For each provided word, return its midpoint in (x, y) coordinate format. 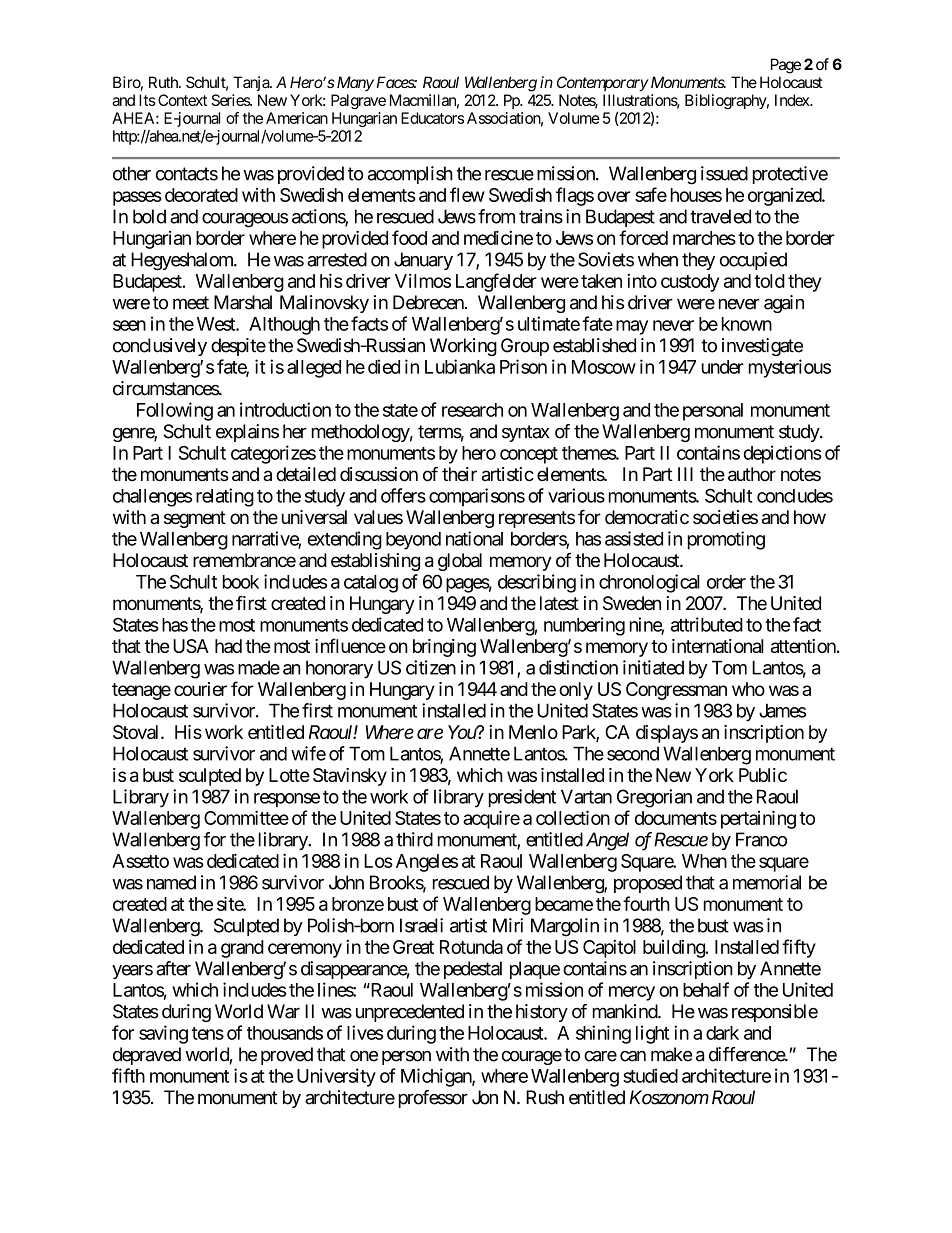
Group (525, 347)
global (460, 562)
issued (724, 173)
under (723, 367)
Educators (432, 118)
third (414, 839)
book (241, 582)
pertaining (758, 819)
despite (238, 347)
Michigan (437, 1077)
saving (163, 1034)
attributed (707, 624)
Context (182, 100)
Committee (246, 817)
